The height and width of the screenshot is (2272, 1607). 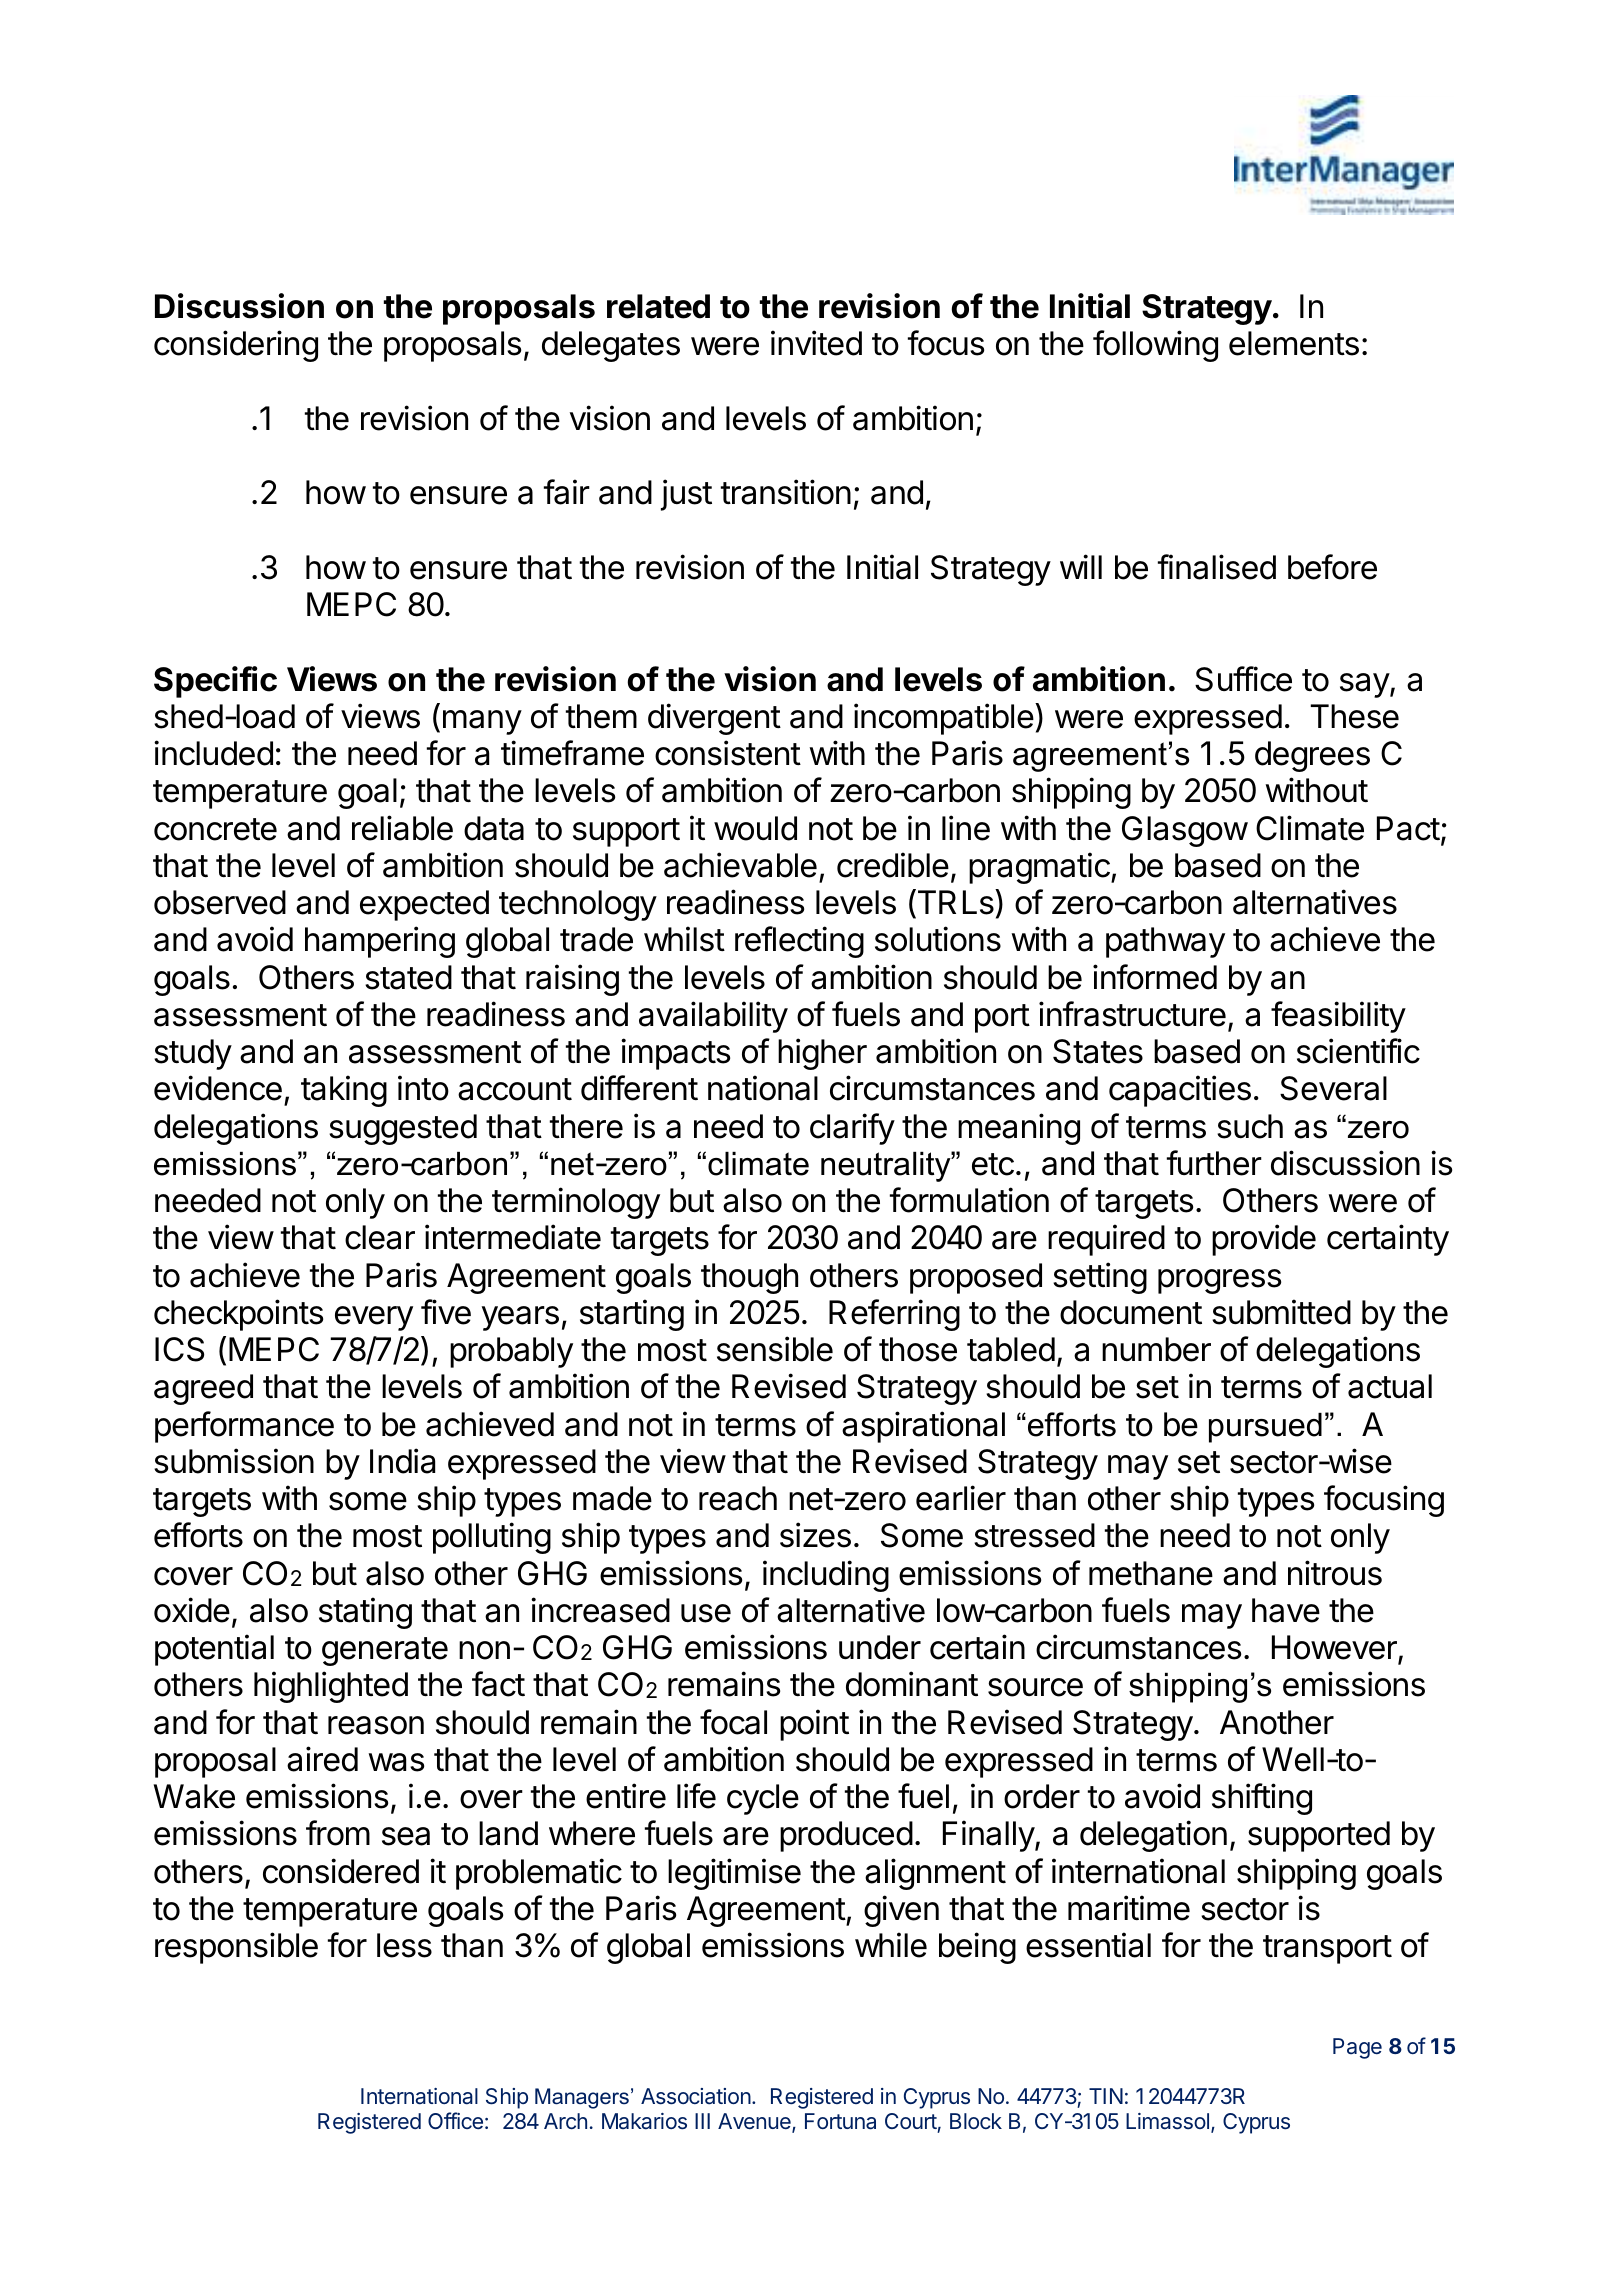 What do you see at coordinates (1294, 343) in the screenshot?
I see `elements` at bounding box center [1294, 343].
